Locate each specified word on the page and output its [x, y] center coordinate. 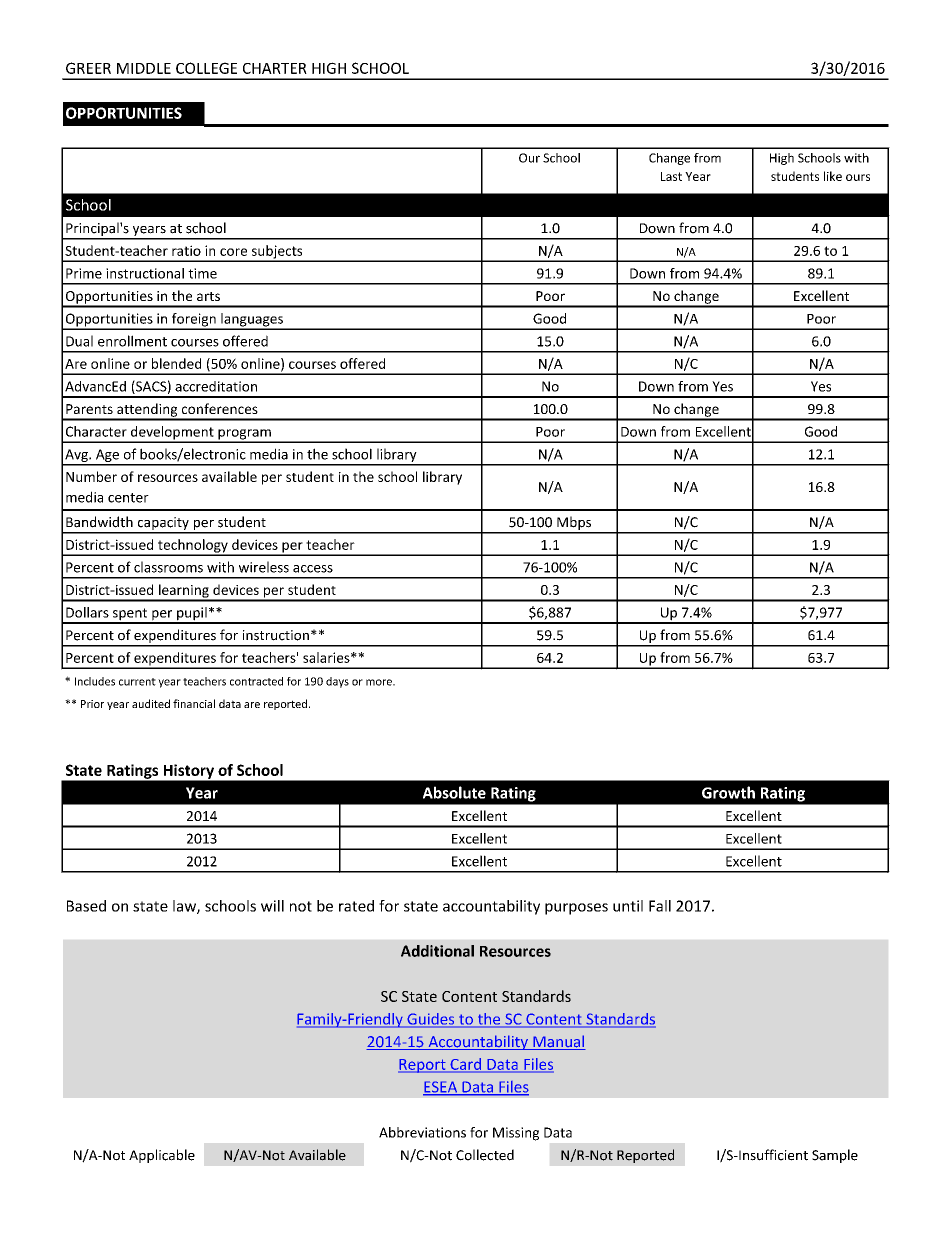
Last [671, 176]
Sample [835, 1156]
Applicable [162, 1156]
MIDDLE [144, 68]
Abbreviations [422, 1132]
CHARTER [275, 68]
